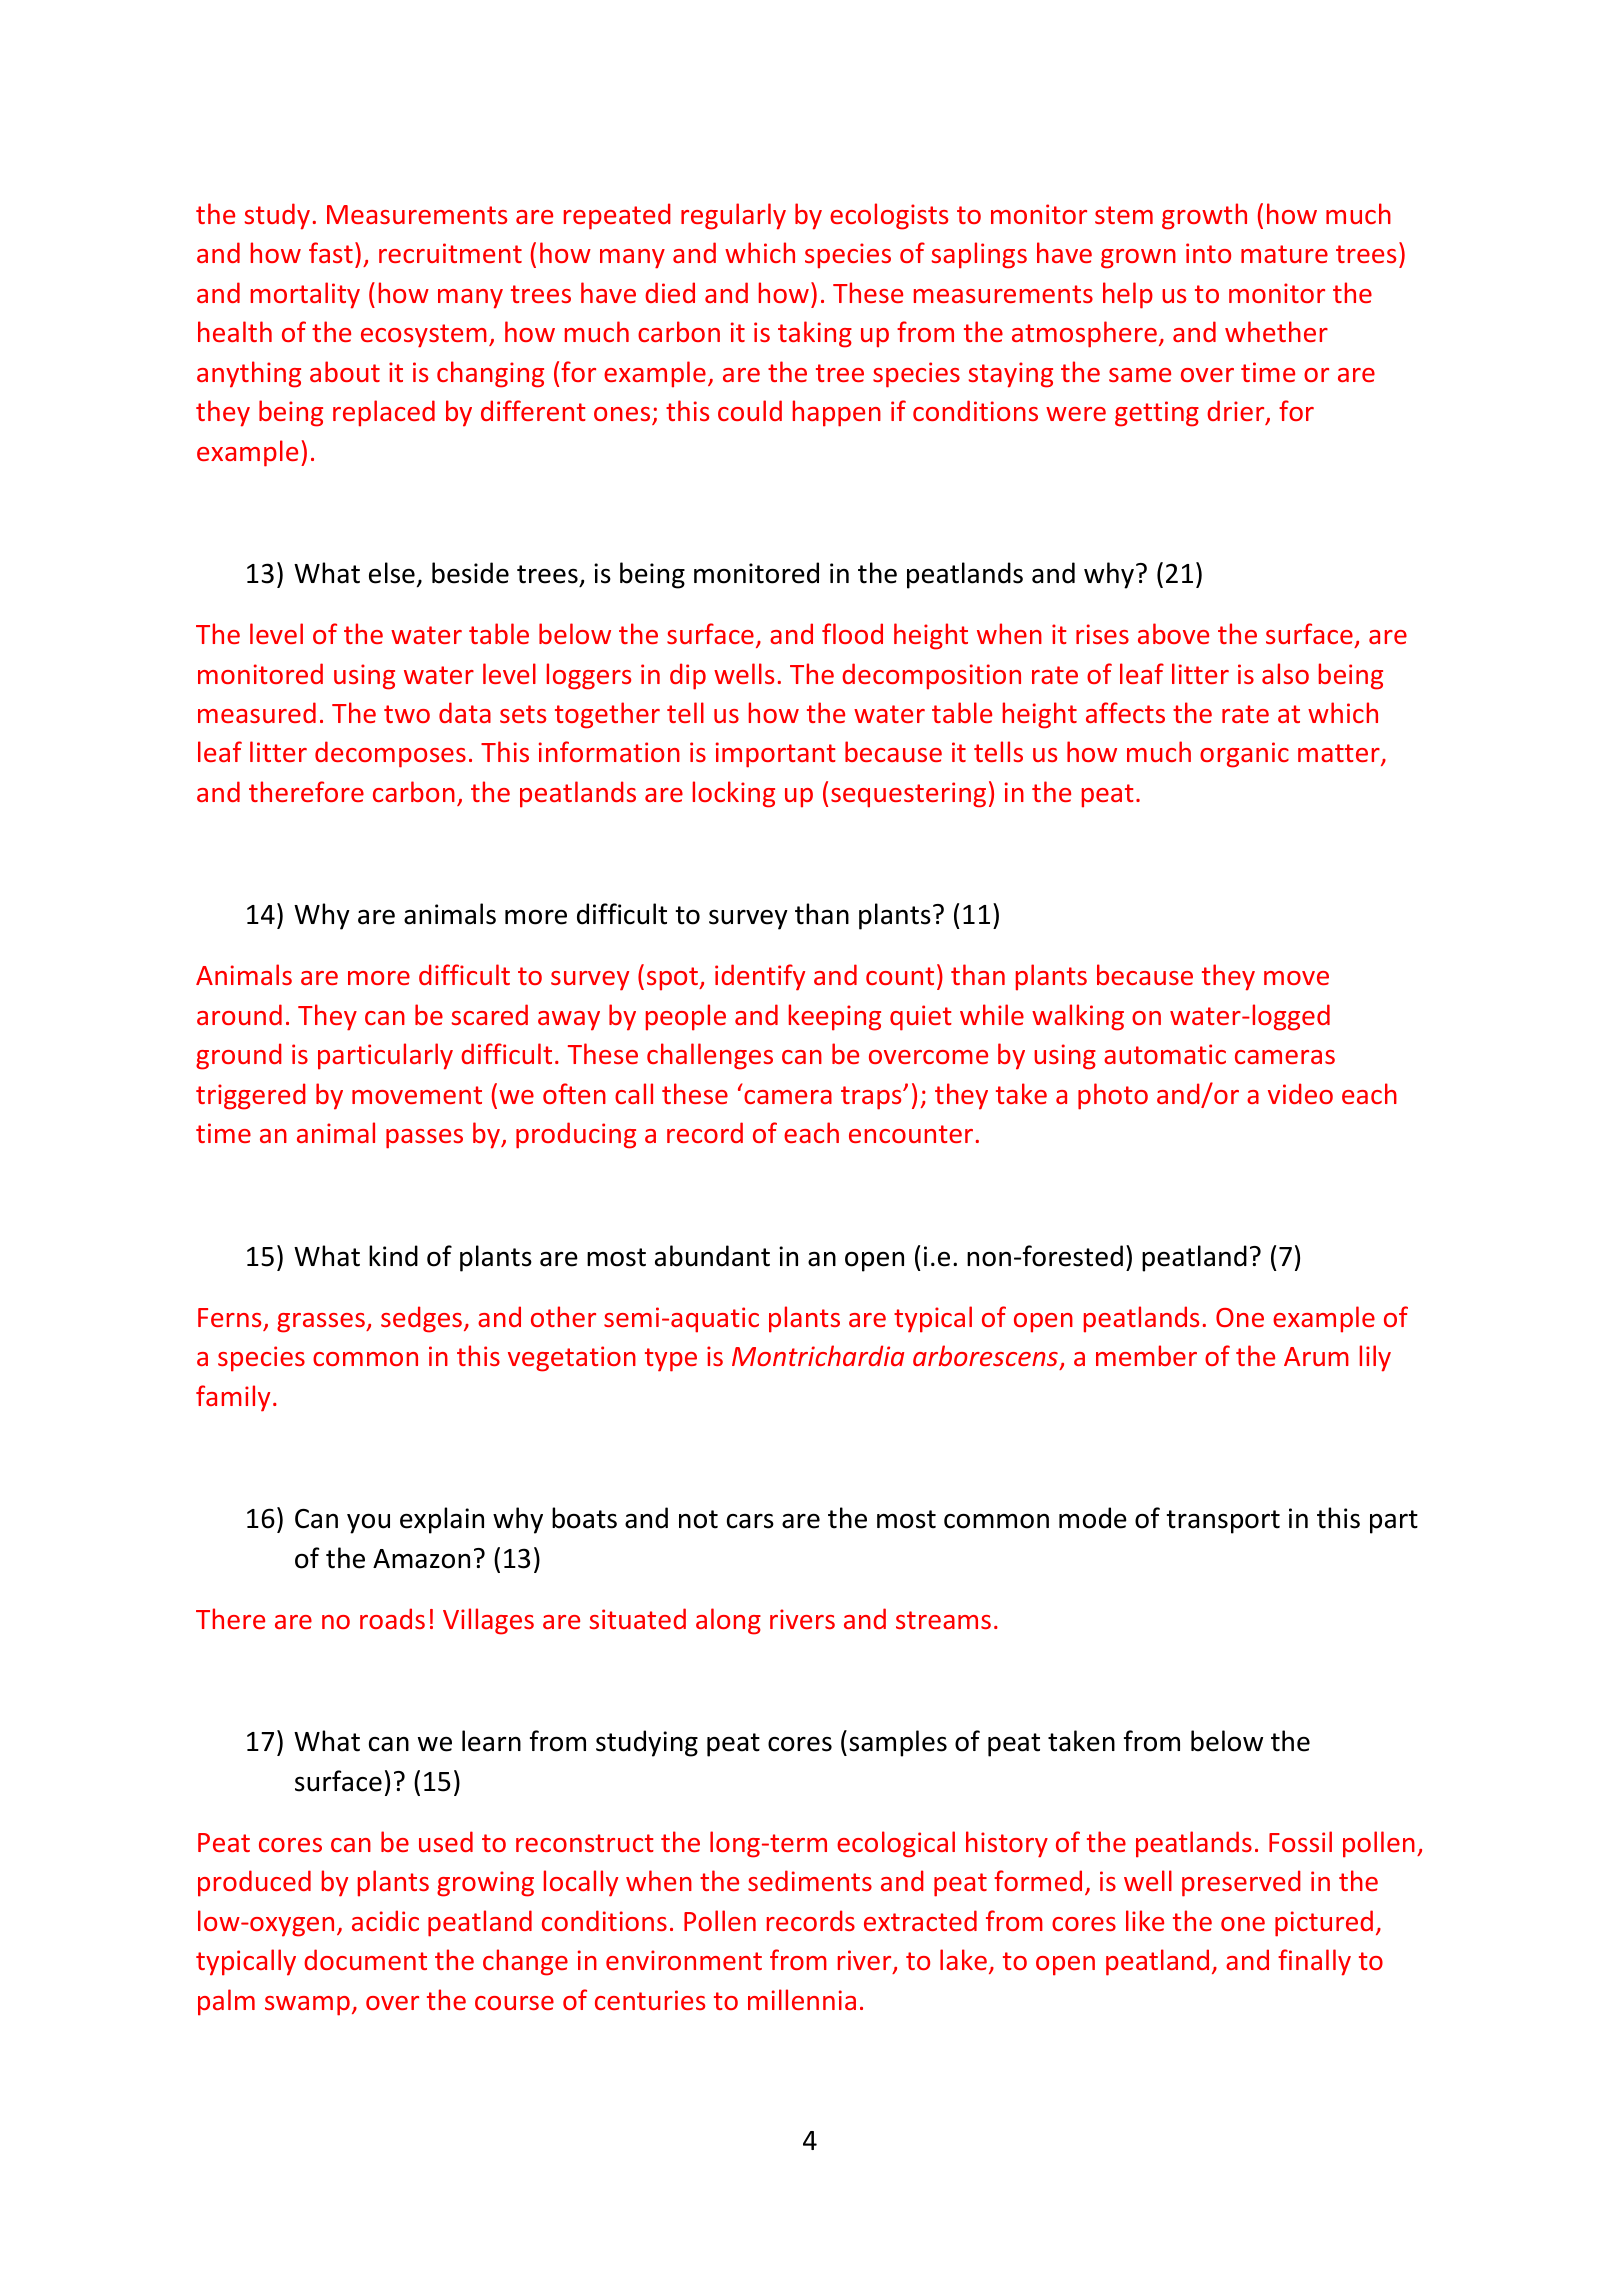  I want to click on into, so click(1208, 253).
